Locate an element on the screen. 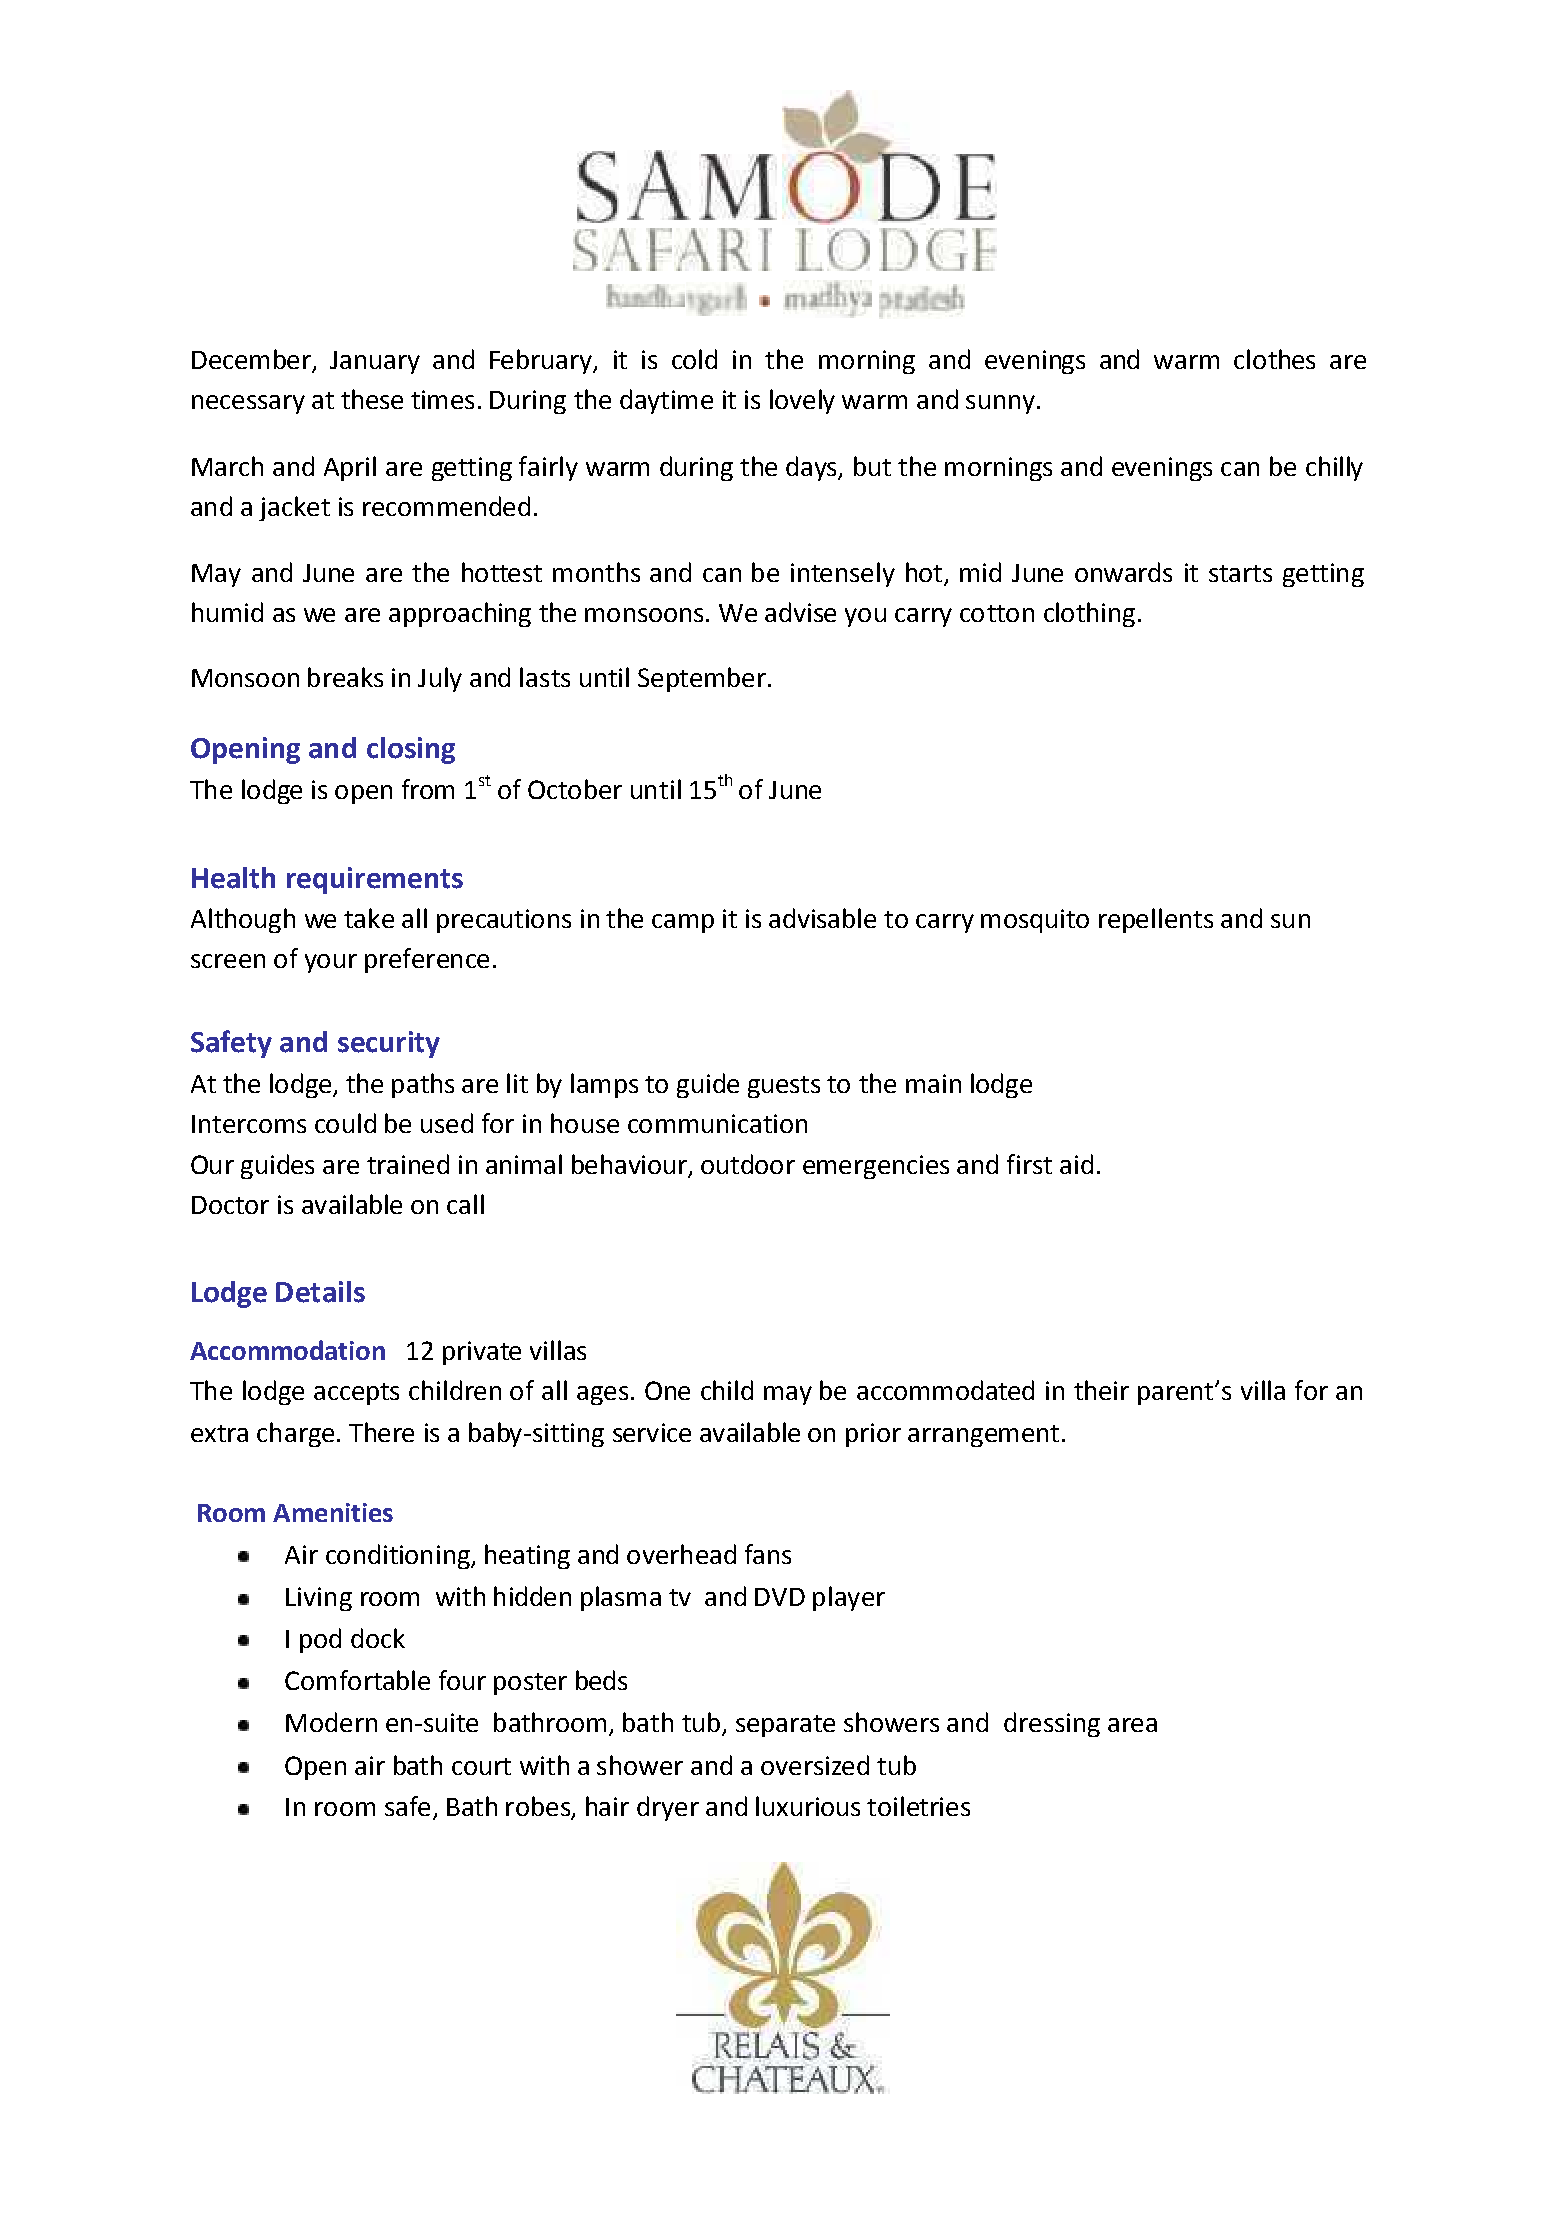 This screenshot has height=2216, width=1567. aid is located at coordinates (1076, 1164).
